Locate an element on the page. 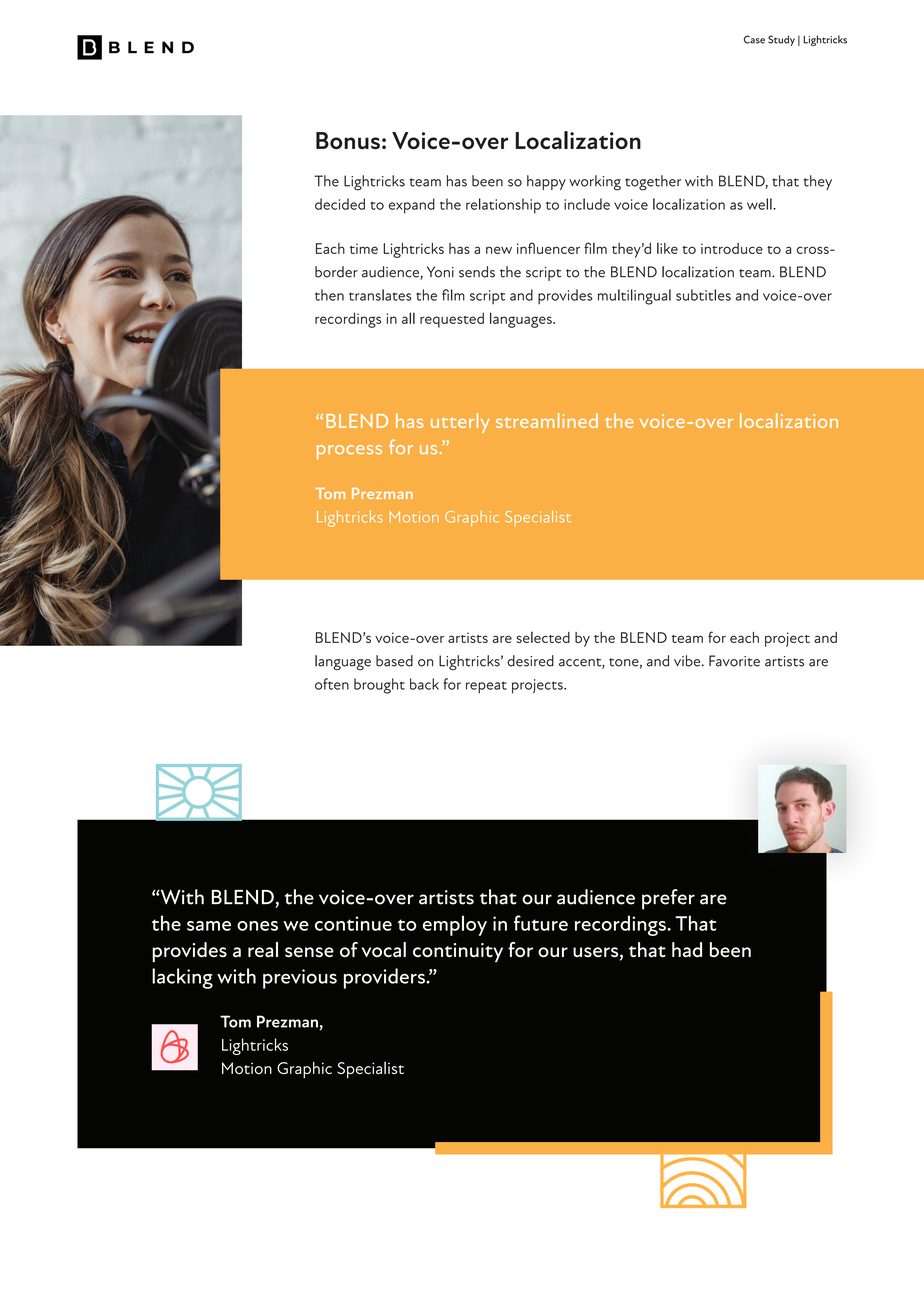 This page has height=1308, width=924. utterly is located at coordinates (460, 423).
